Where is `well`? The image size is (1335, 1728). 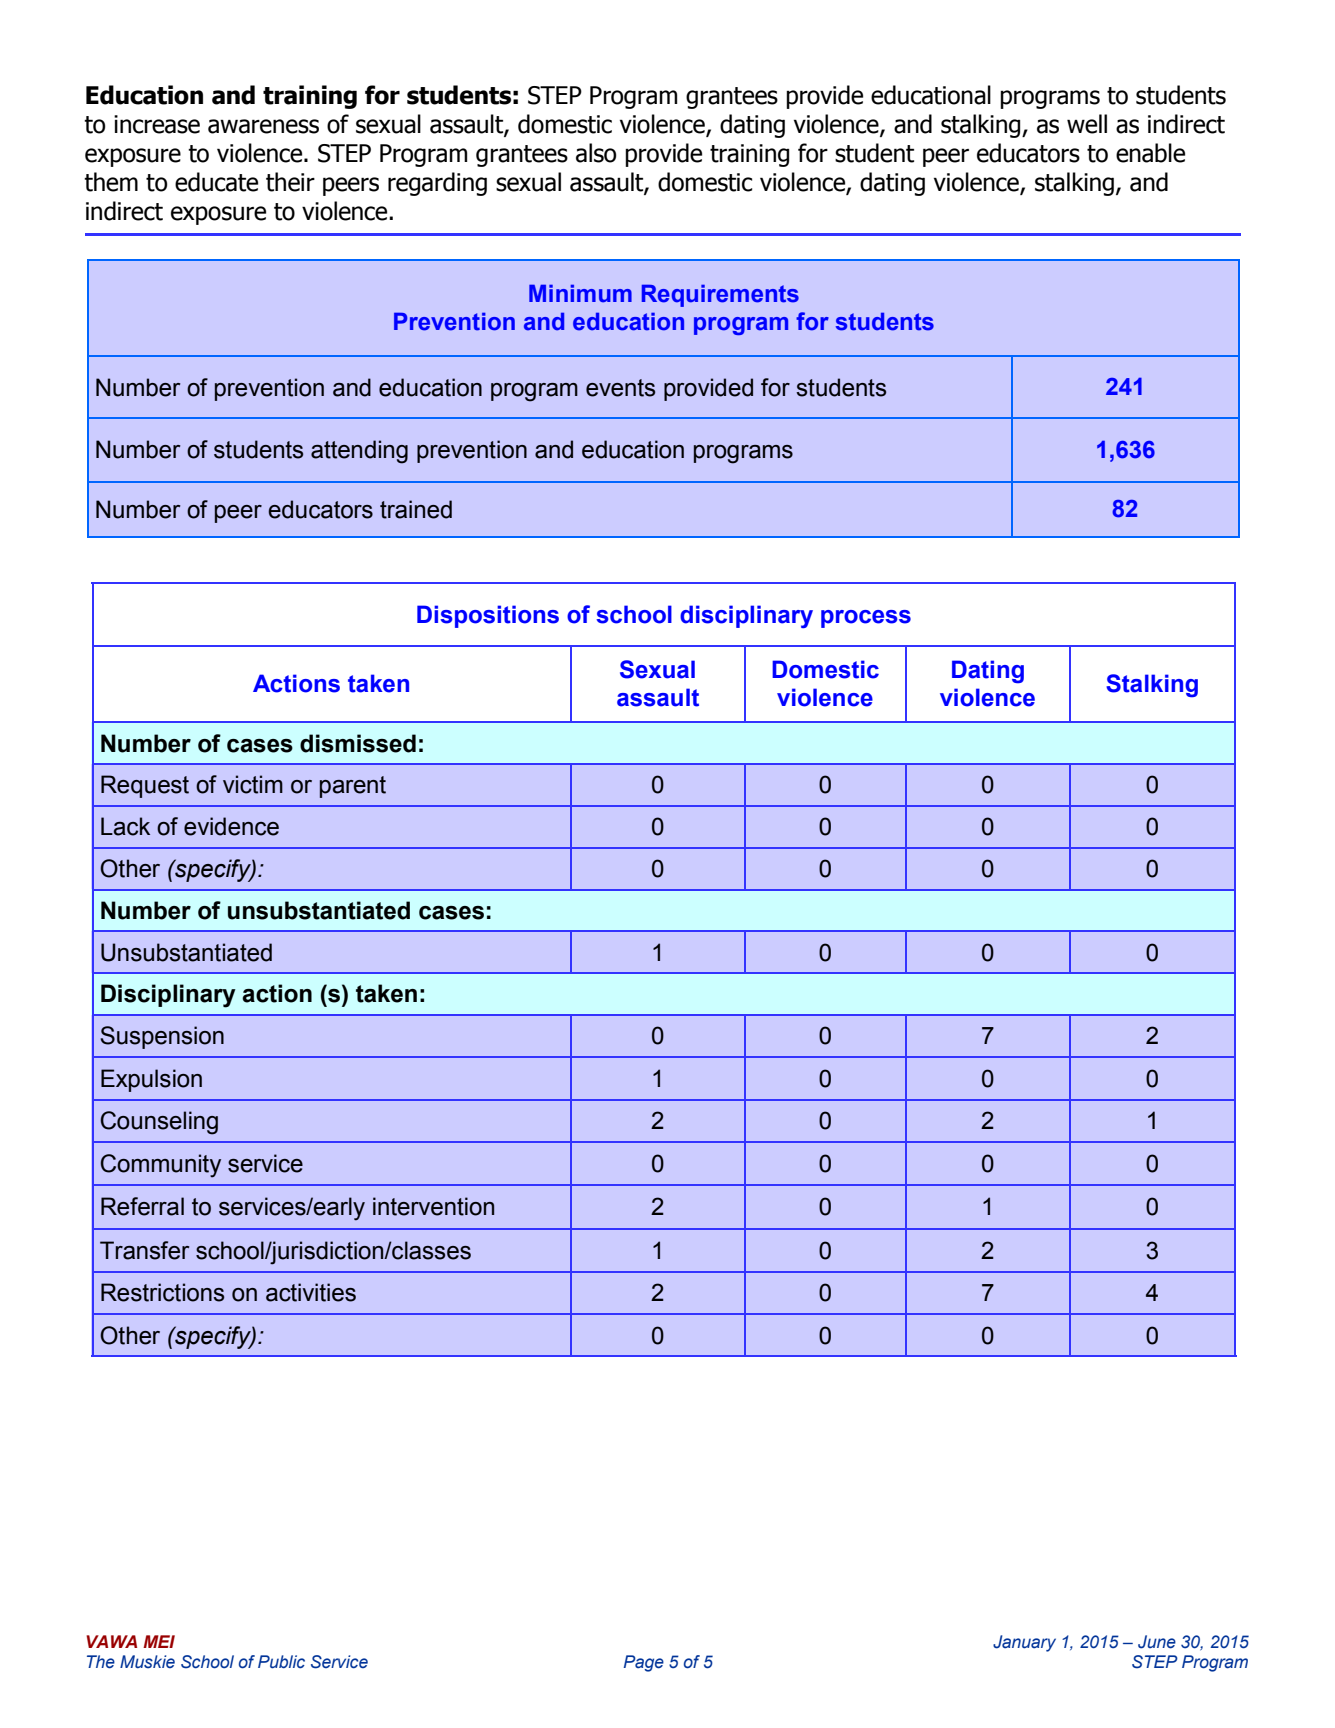 well is located at coordinates (1087, 124).
